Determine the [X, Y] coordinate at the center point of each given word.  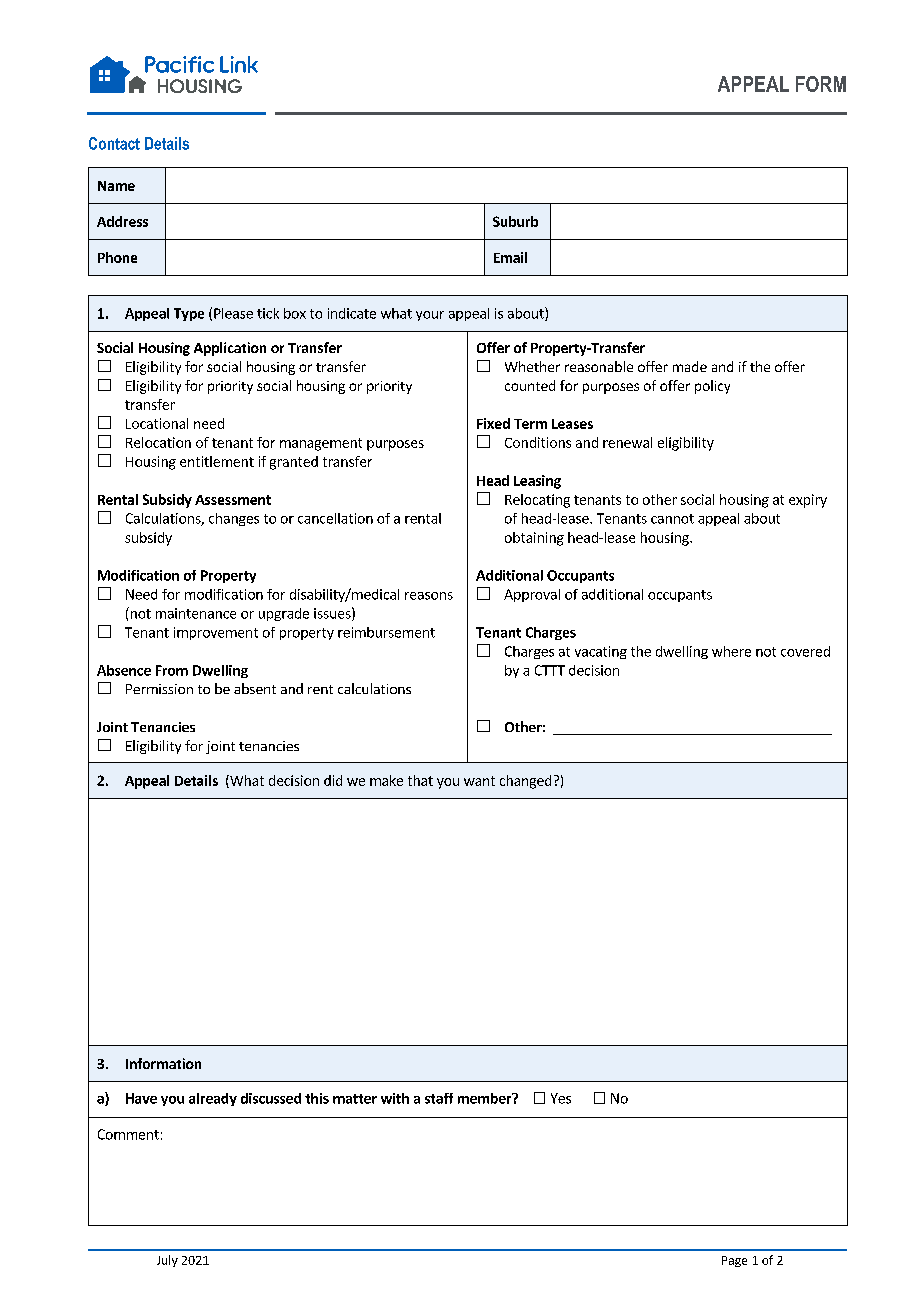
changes [234, 519]
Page [734, 1261]
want [479, 781]
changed [525, 782]
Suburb [515, 221]
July [167, 1261]
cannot [672, 519]
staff [439, 1098]
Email [510, 257]
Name [116, 186]
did [333, 780]
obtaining [534, 539]
